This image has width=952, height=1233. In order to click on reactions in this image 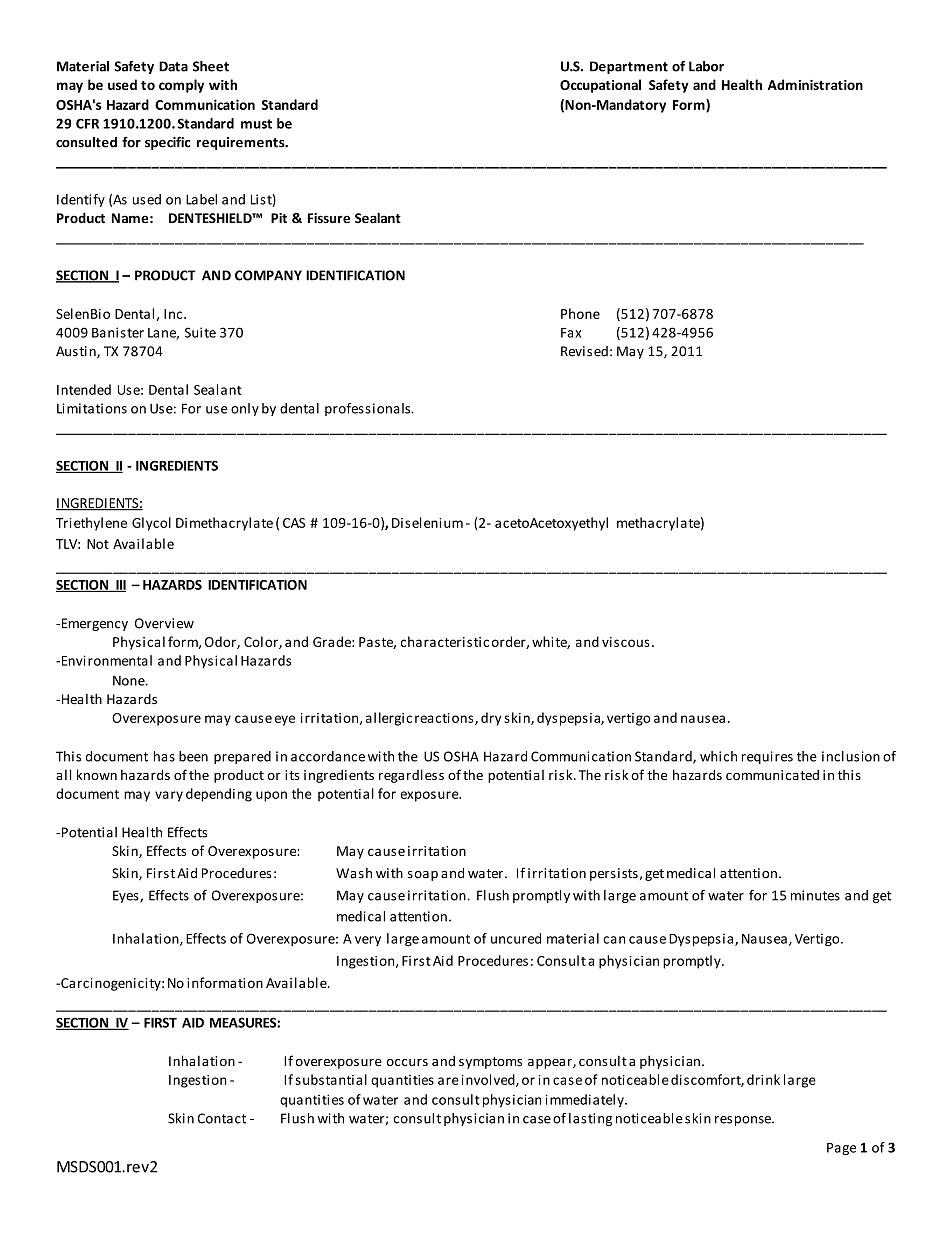, I will do `click(445, 719)`.
